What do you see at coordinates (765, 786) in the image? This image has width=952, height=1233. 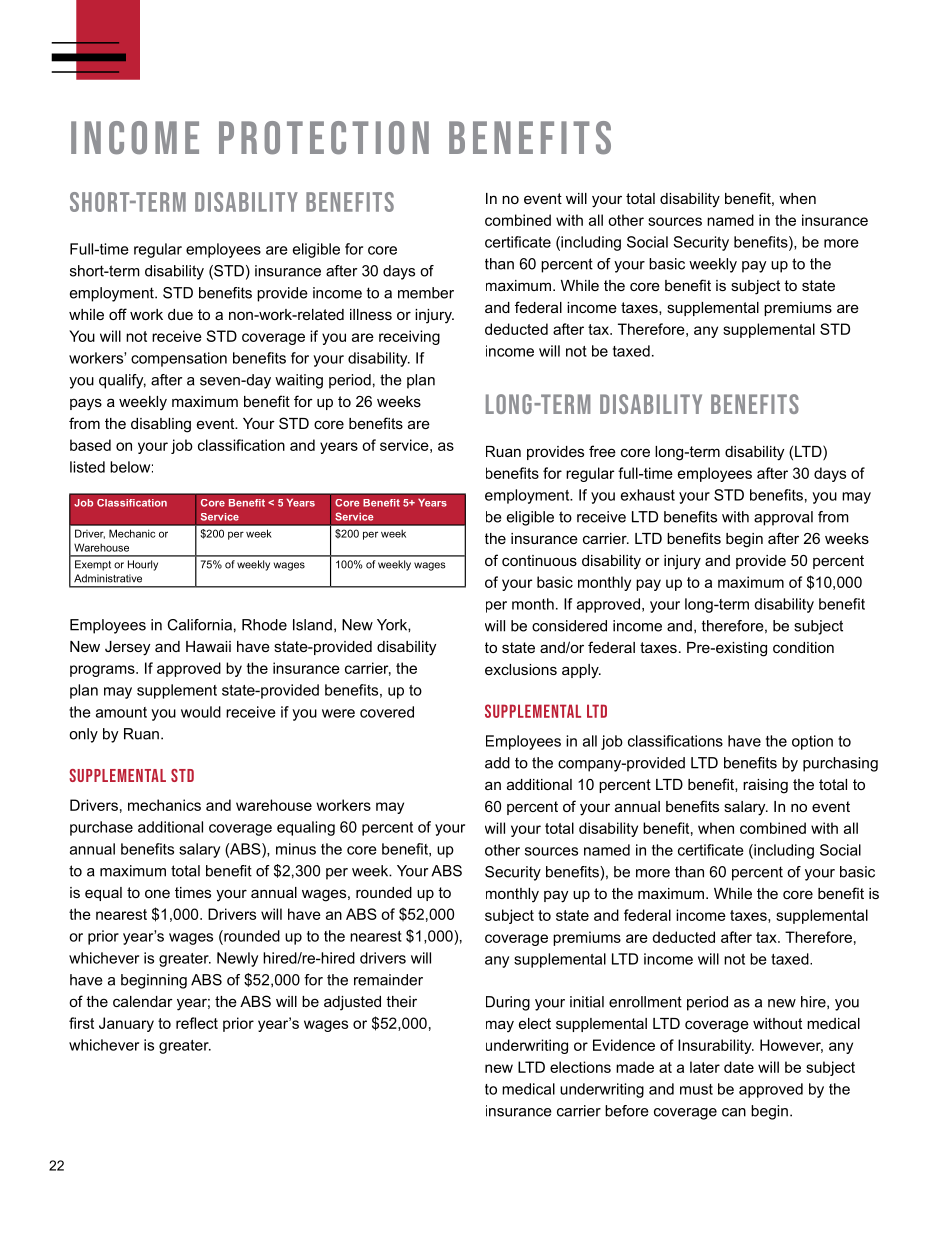 I see `raising` at bounding box center [765, 786].
